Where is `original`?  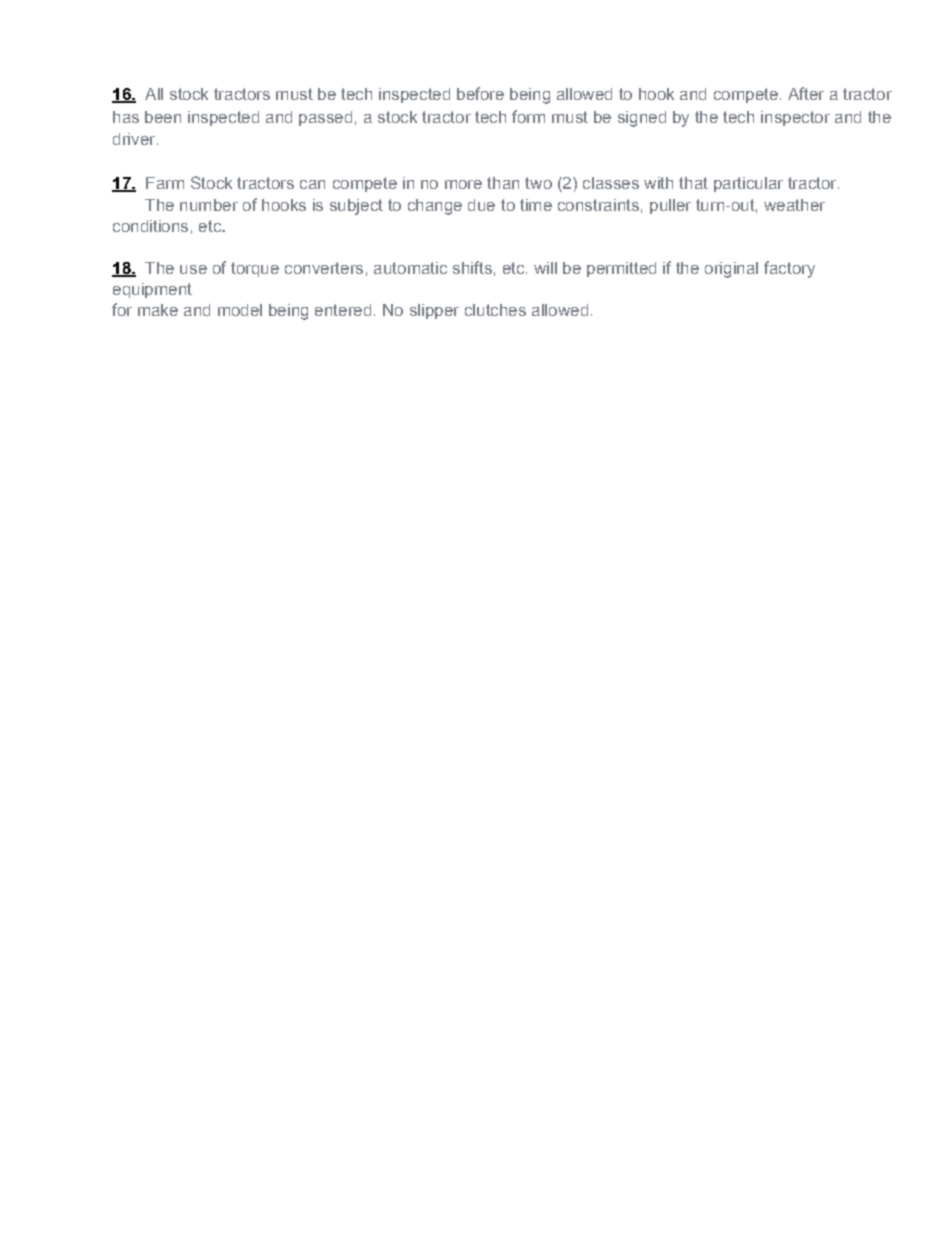 original is located at coordinates (731, 270).
